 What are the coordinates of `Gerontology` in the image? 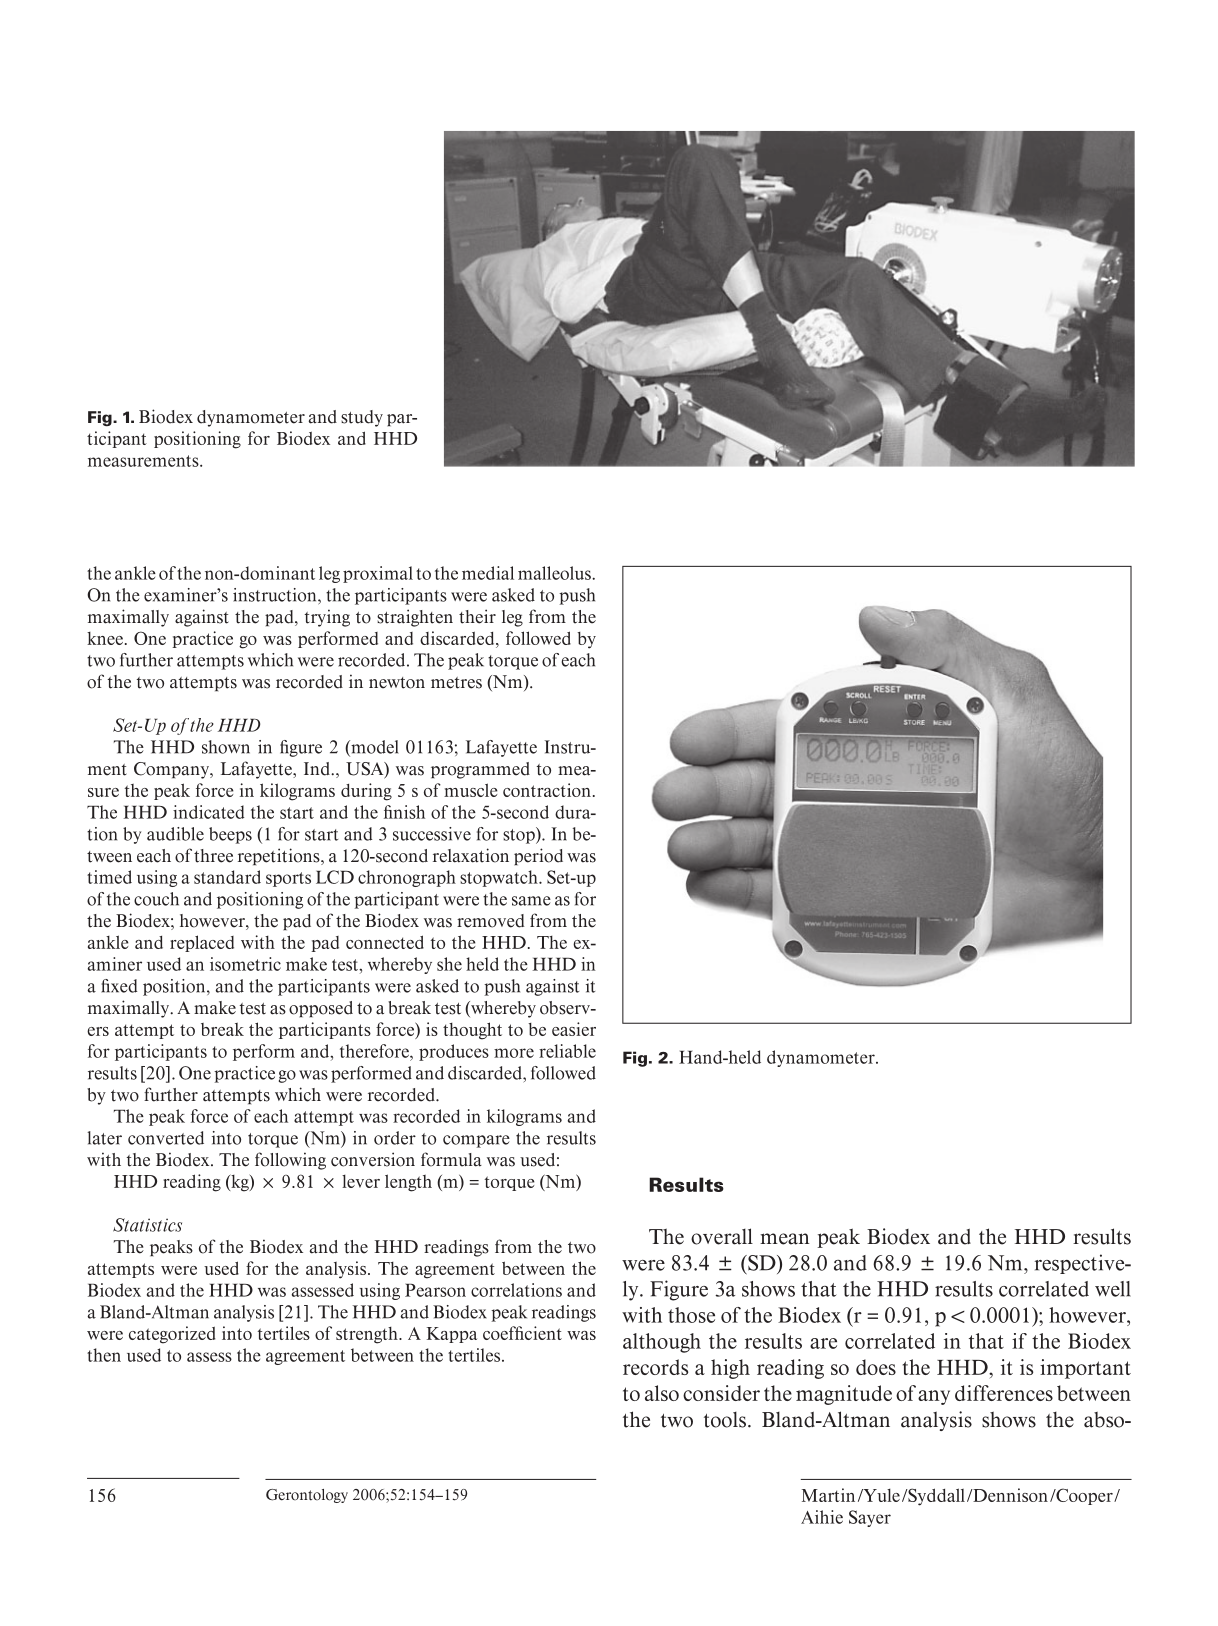 It's located at (307, 1496).
